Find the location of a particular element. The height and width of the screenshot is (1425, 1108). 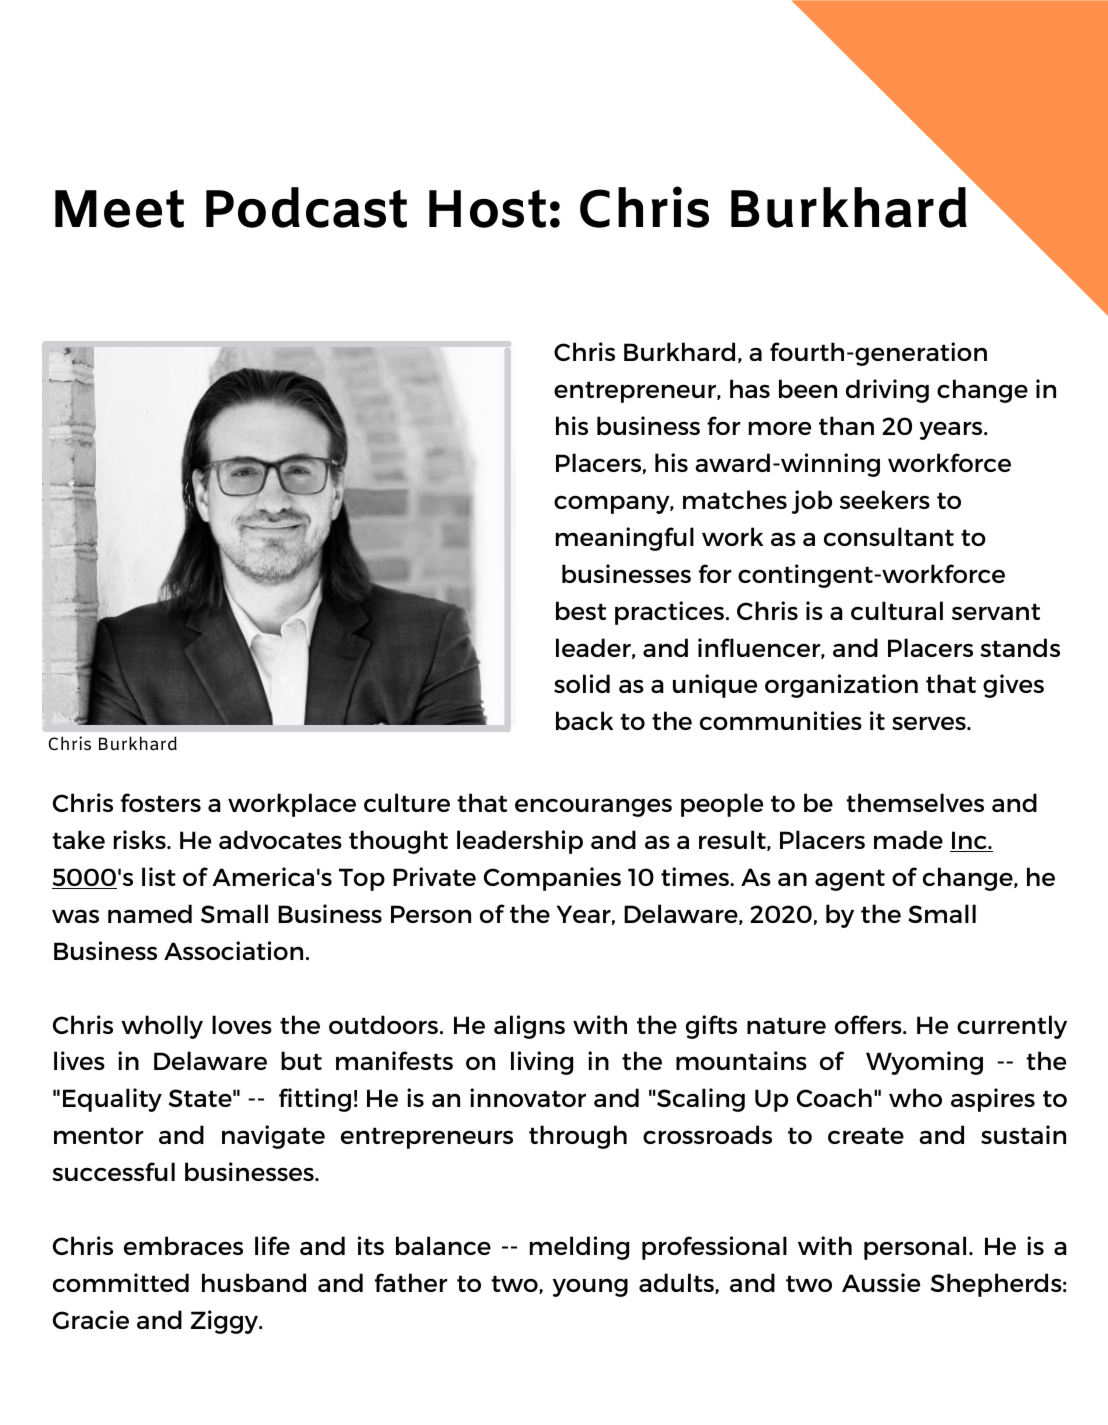

driving is located at coordinates (887, 391).
